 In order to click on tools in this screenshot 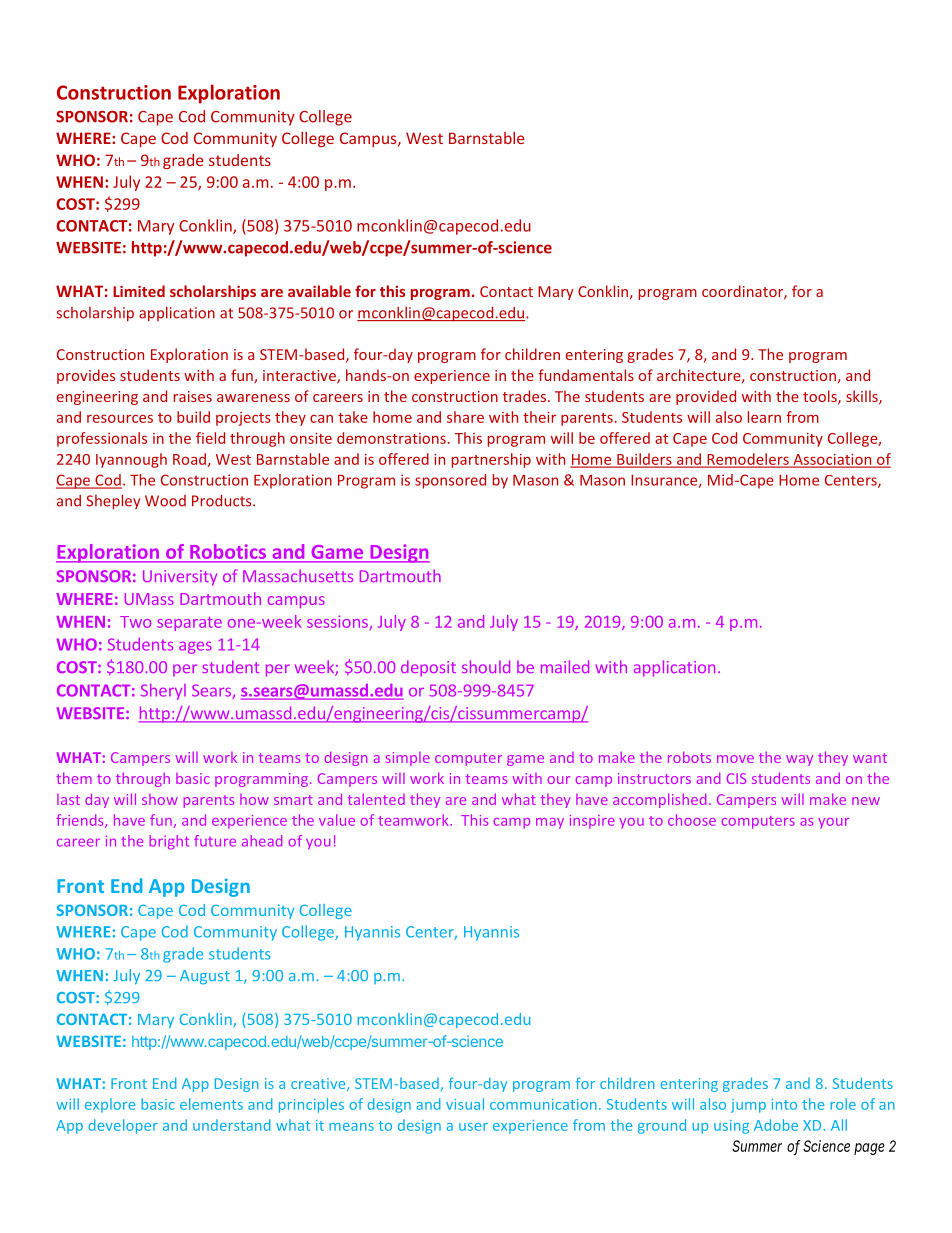, I will do `click(821, 397)`.
